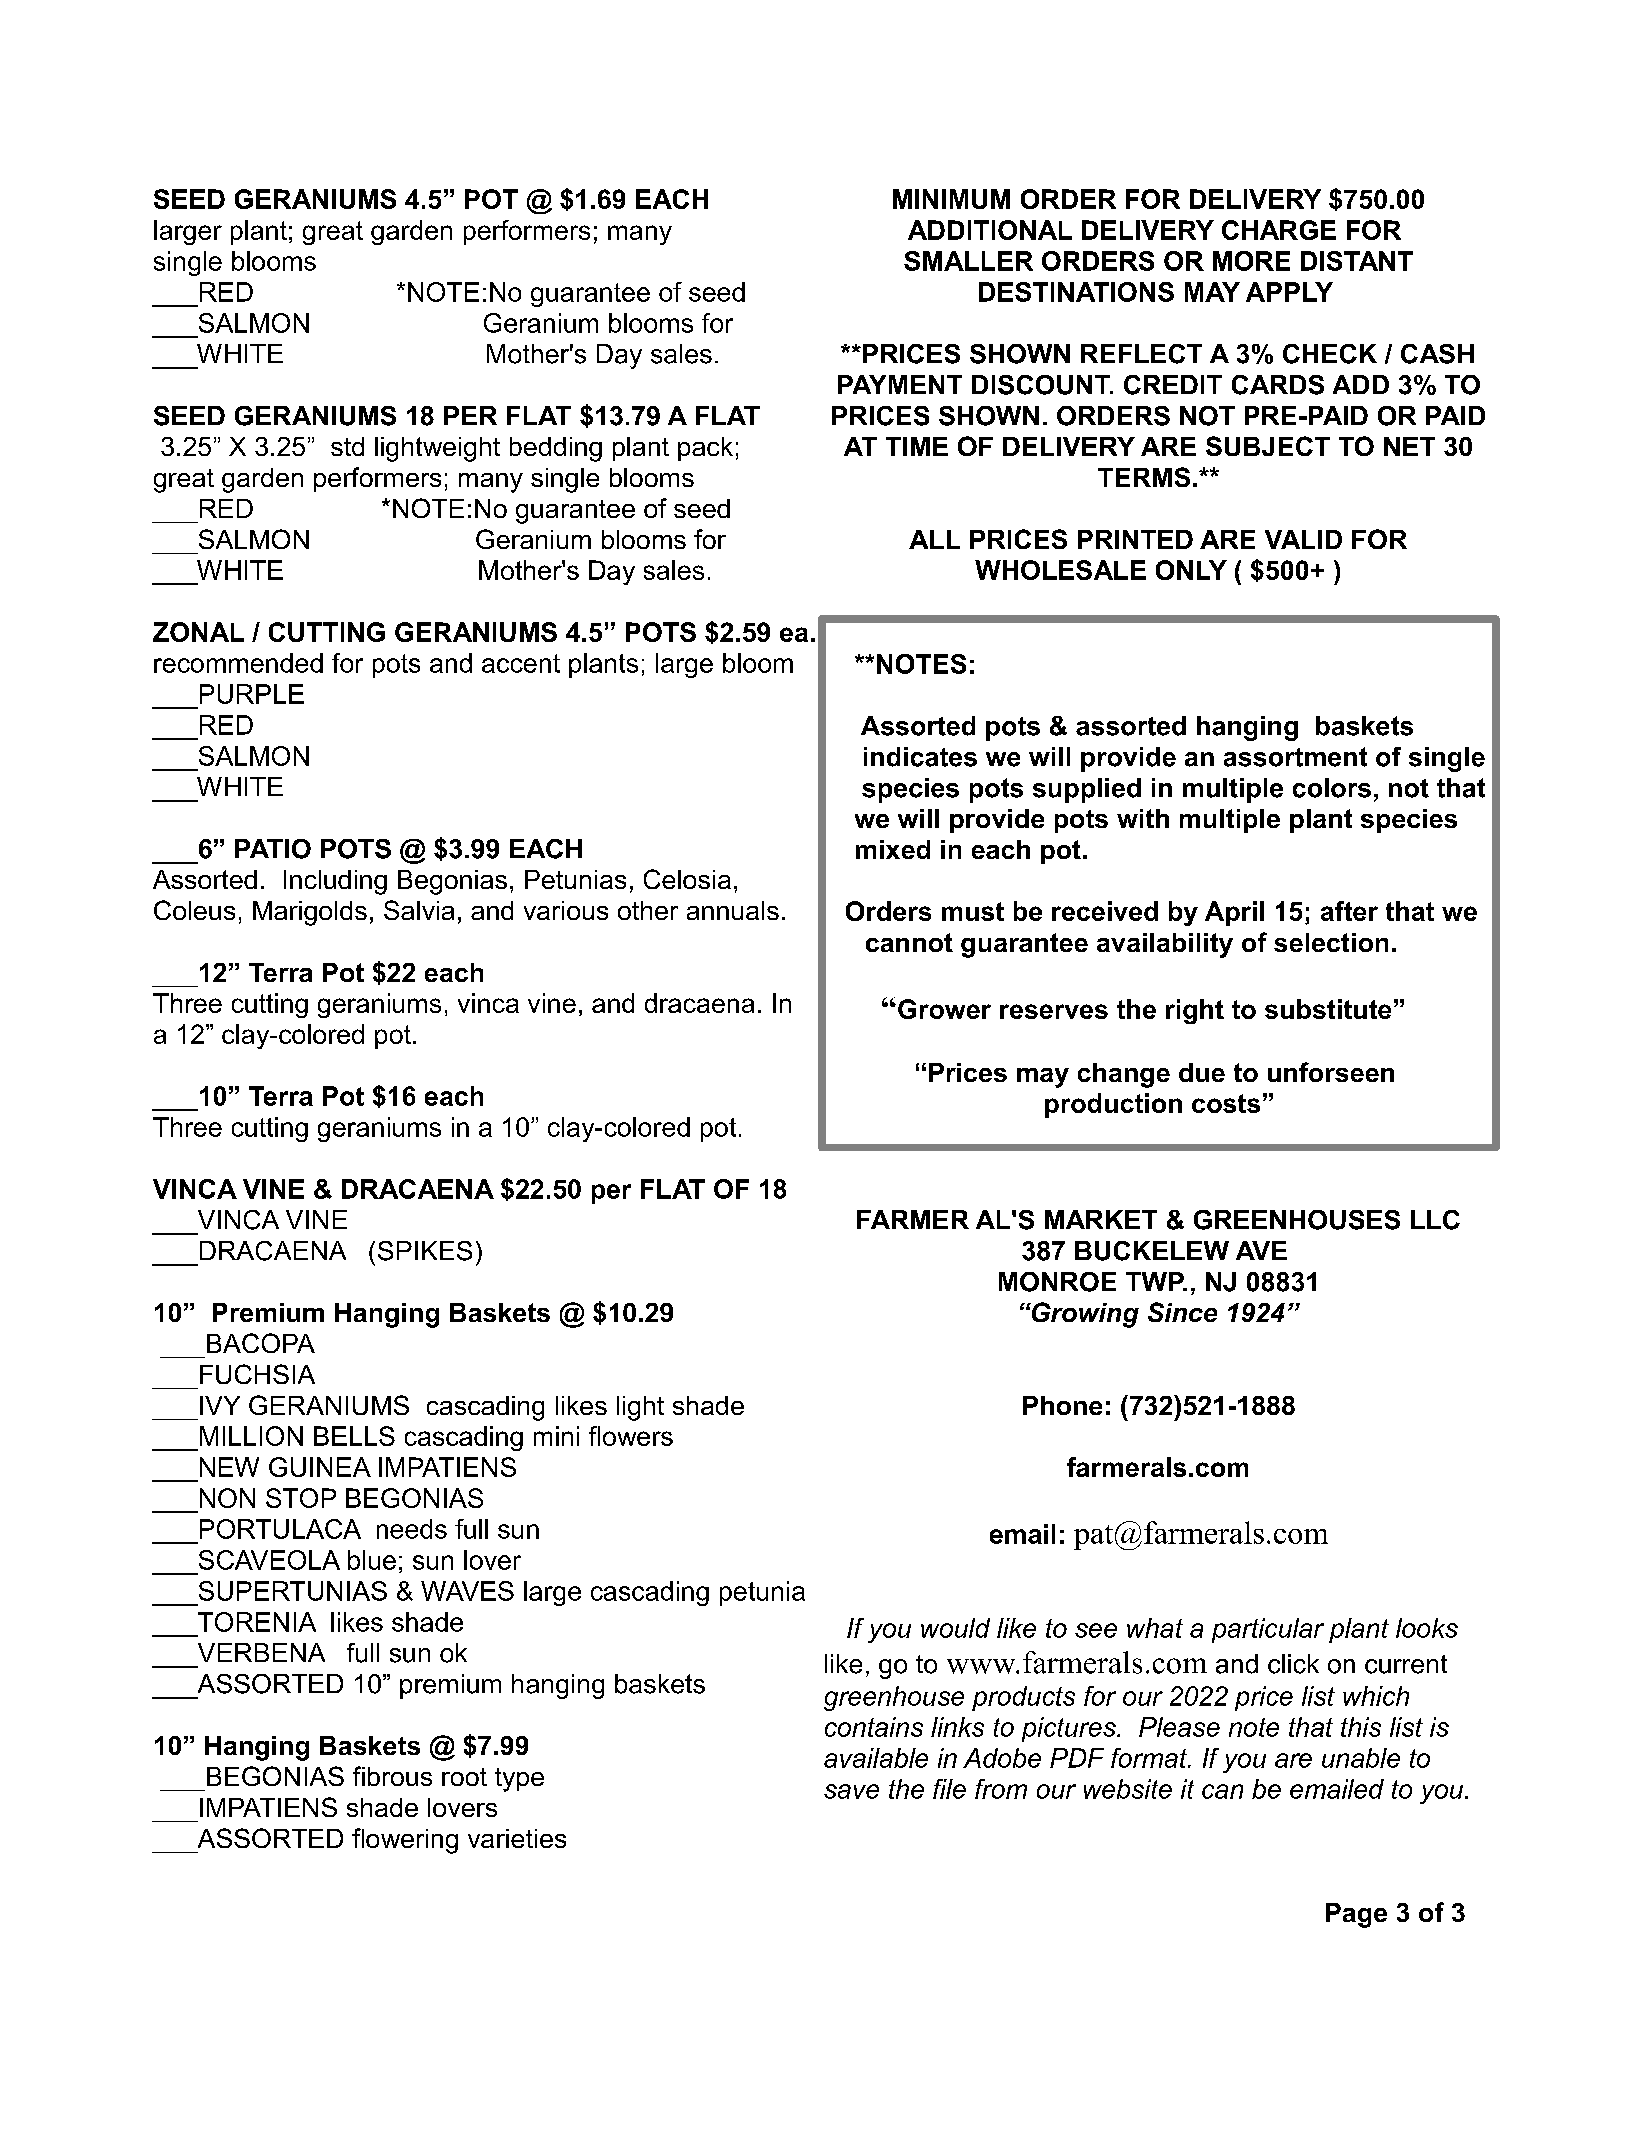  Describe the element at coordinates (405, 1841) in the document. I see `flowering` at that location.
